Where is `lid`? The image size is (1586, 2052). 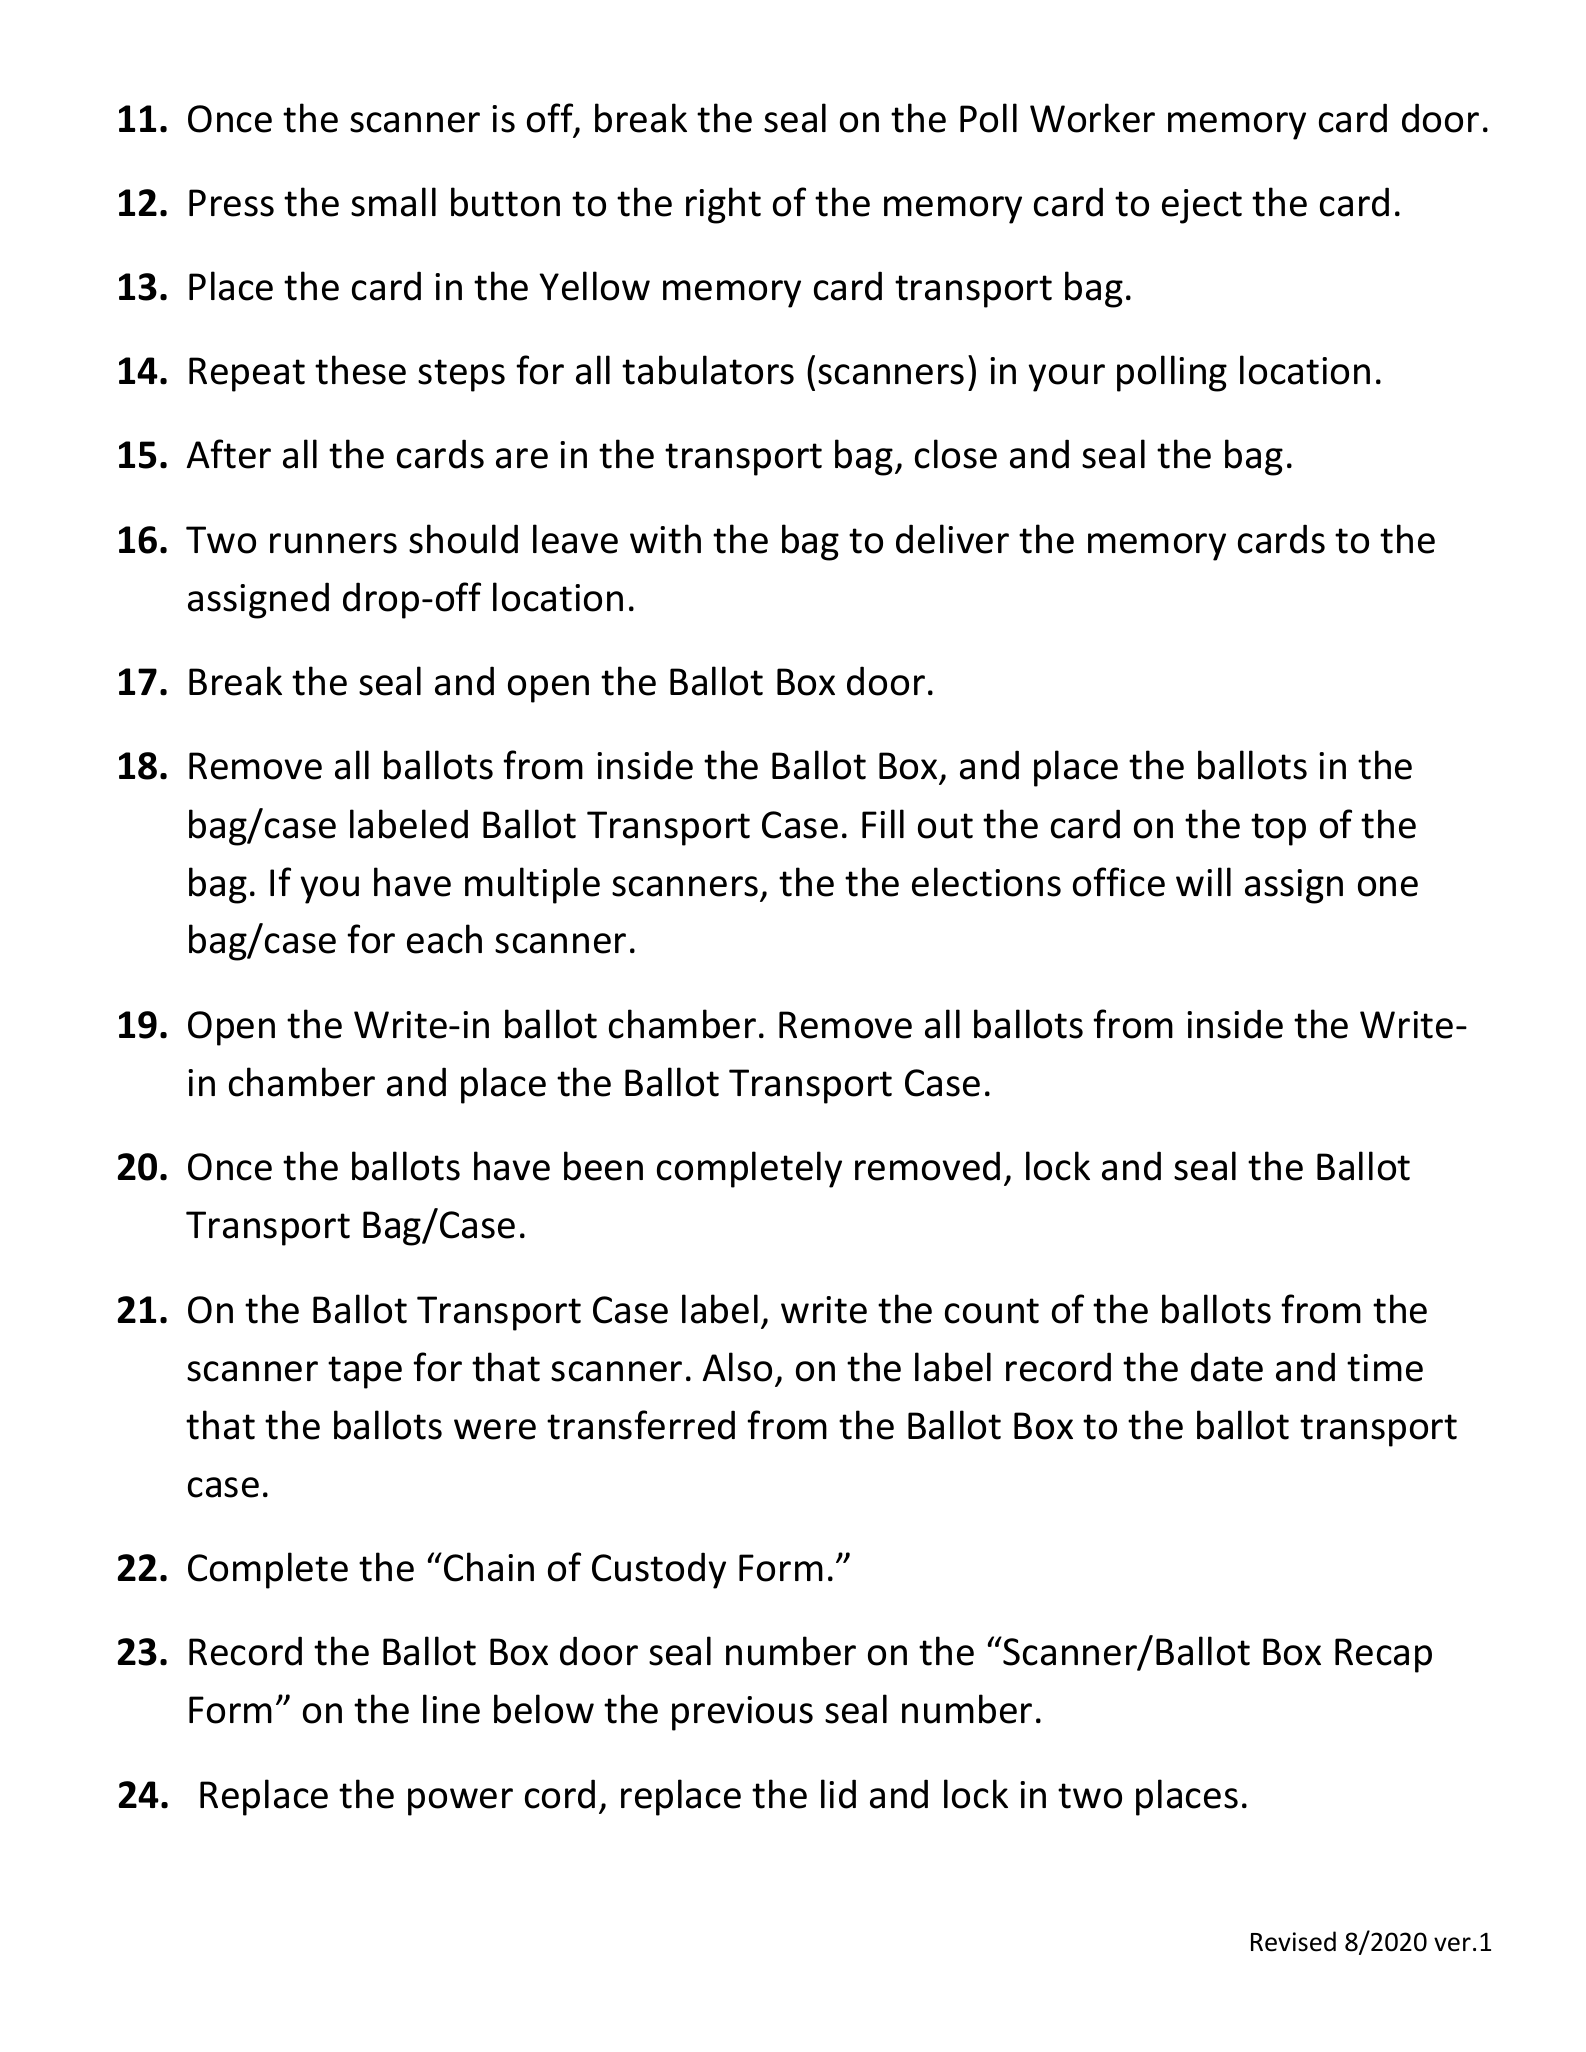
lid is located at coordinates (838, 1794).
